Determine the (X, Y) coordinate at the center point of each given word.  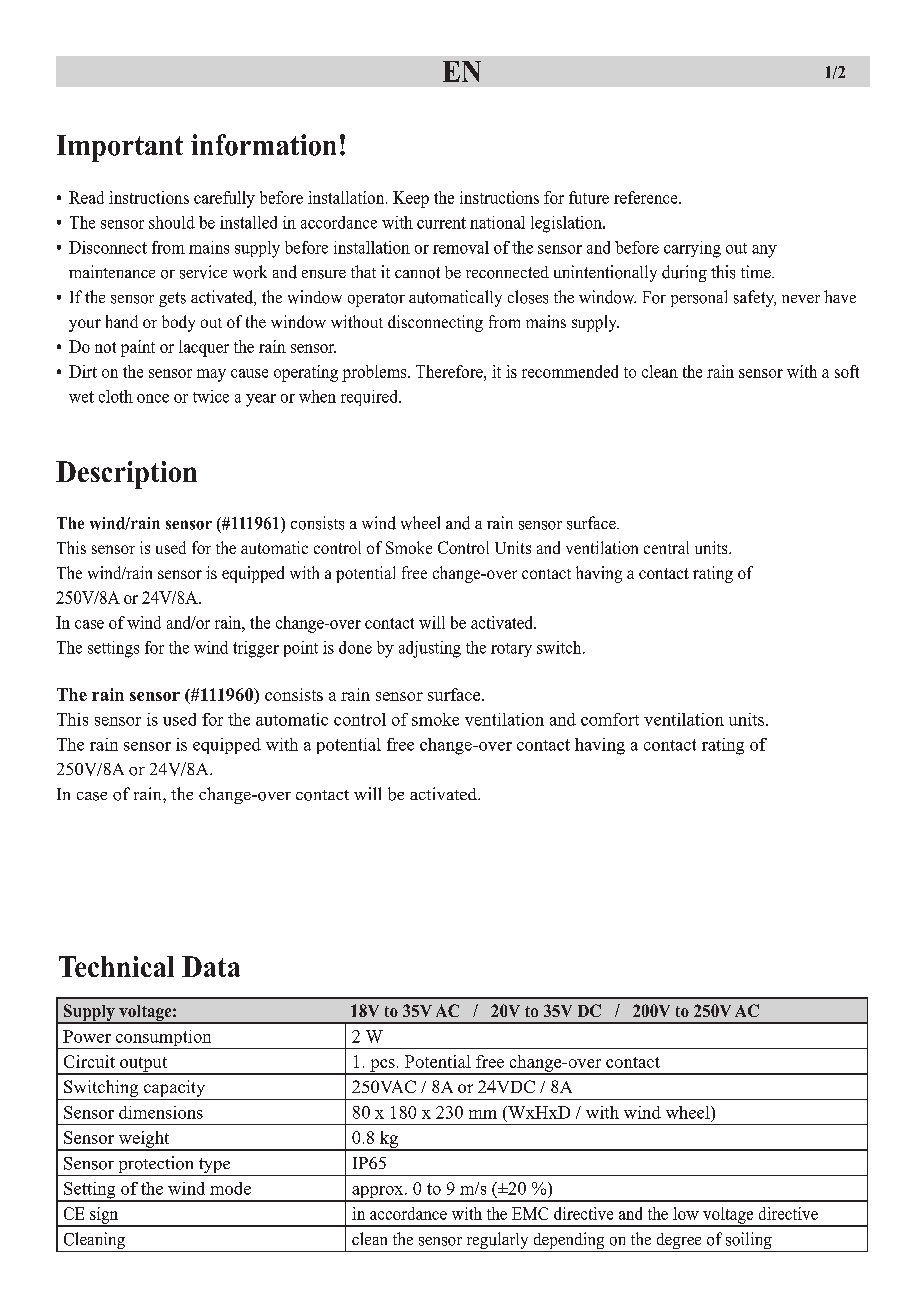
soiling (749, 1242)
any (764, 251)
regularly (497, 1242)
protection (156, 1166)
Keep (411, 199)
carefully (224, 199)
